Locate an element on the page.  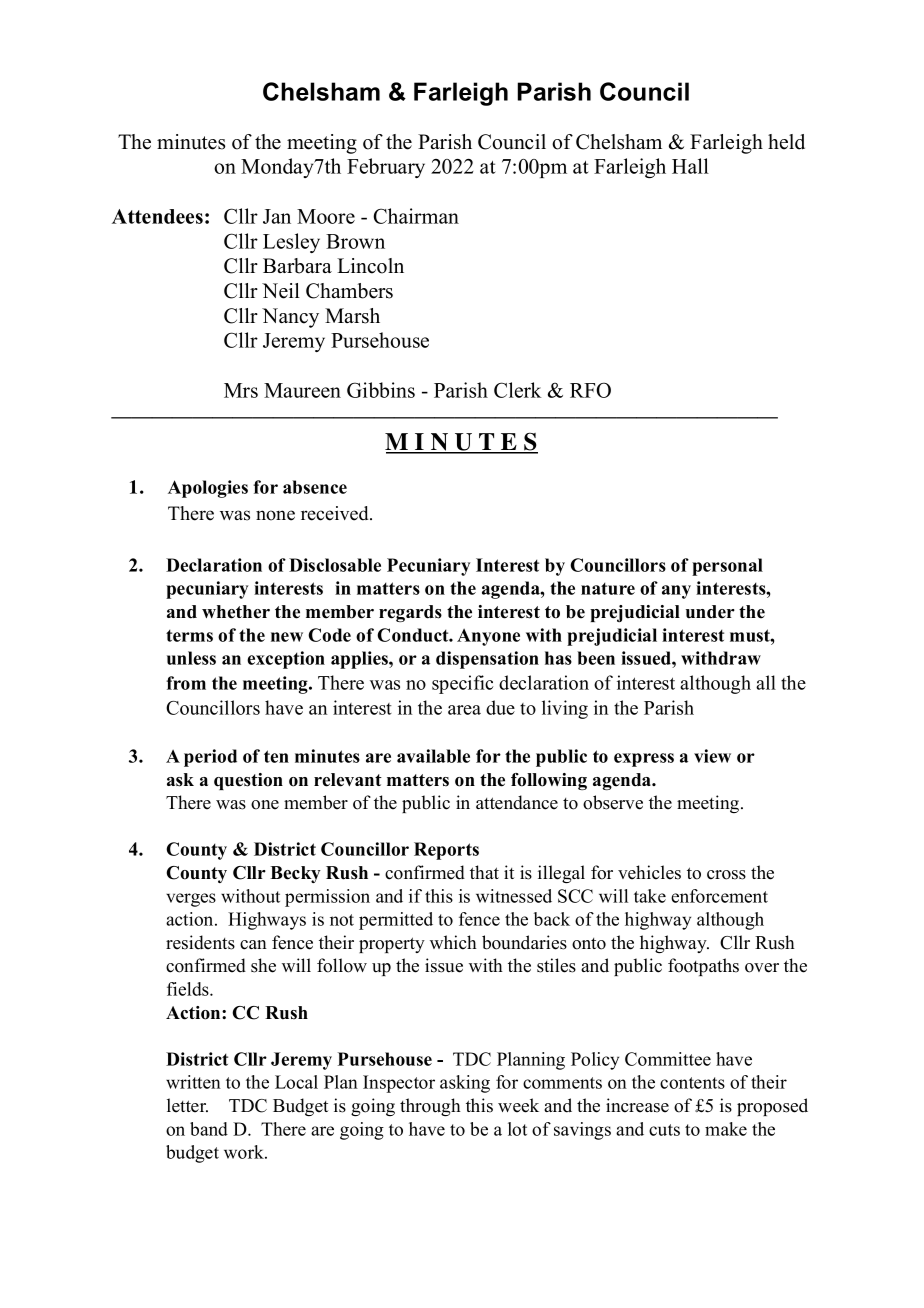
Anyone is located at coordinates (488, 637).
